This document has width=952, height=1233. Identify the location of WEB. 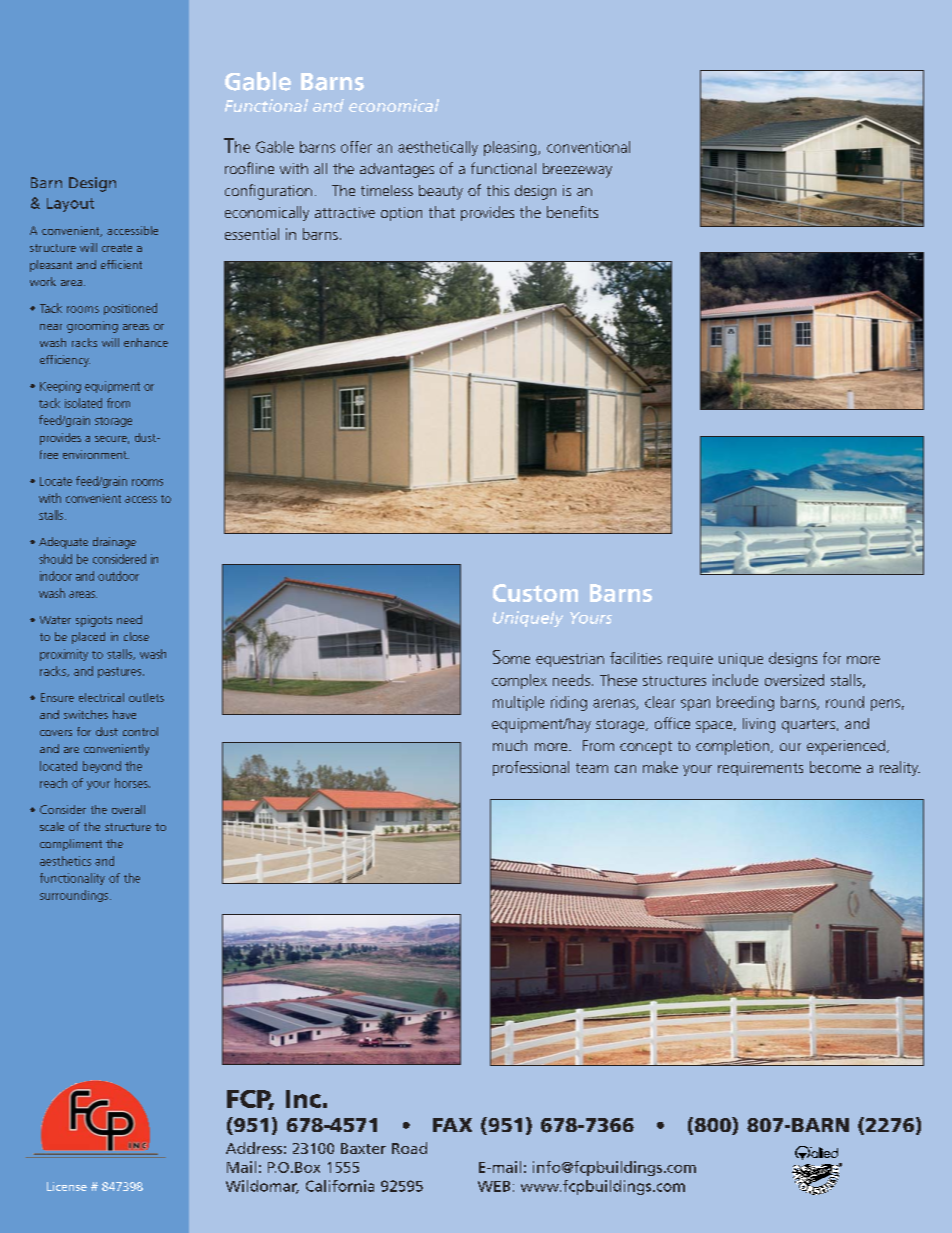
(494, 1186).
